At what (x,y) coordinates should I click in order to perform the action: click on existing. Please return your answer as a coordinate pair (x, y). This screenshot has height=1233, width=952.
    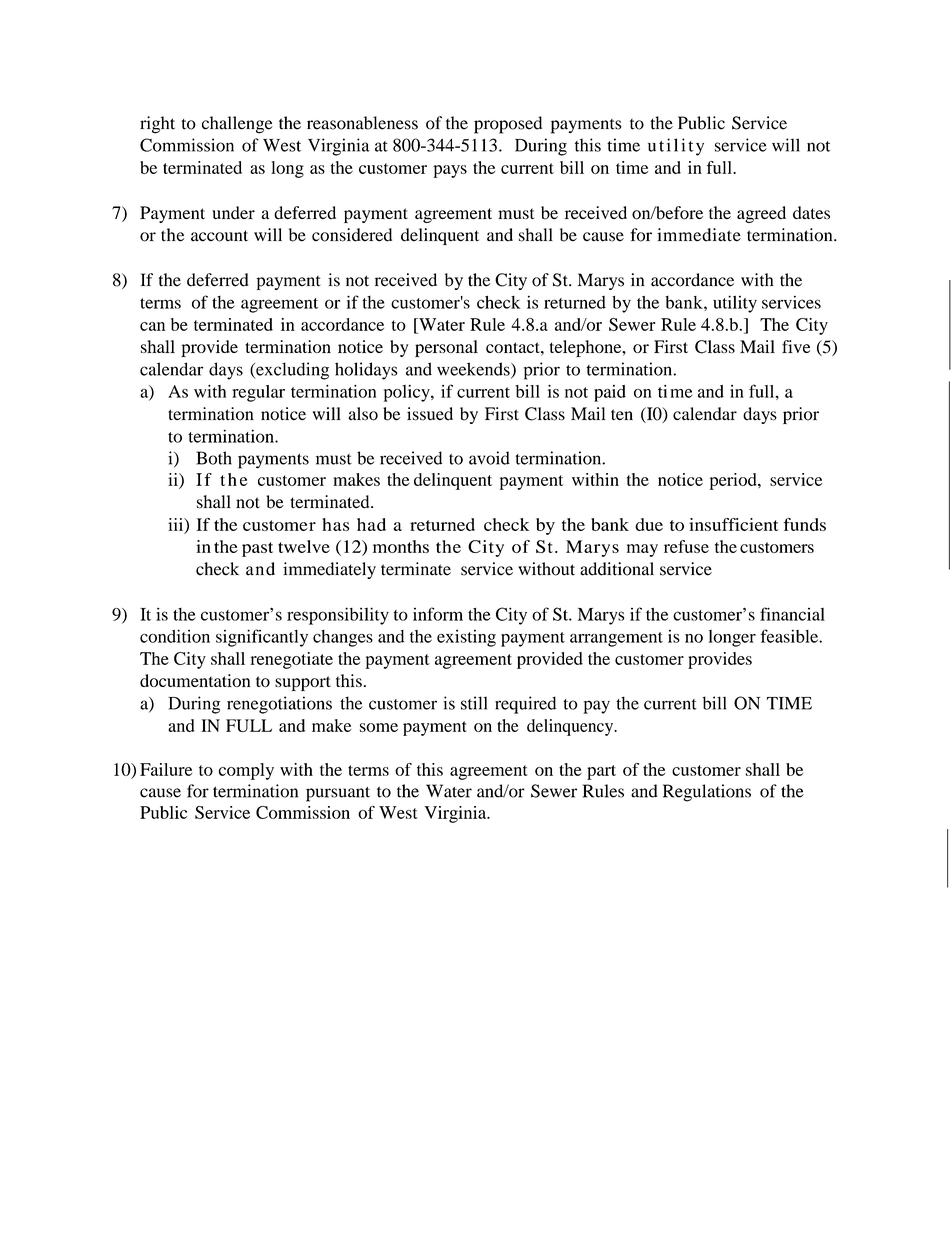
    Looking at the image, I should click on (466, 638).
